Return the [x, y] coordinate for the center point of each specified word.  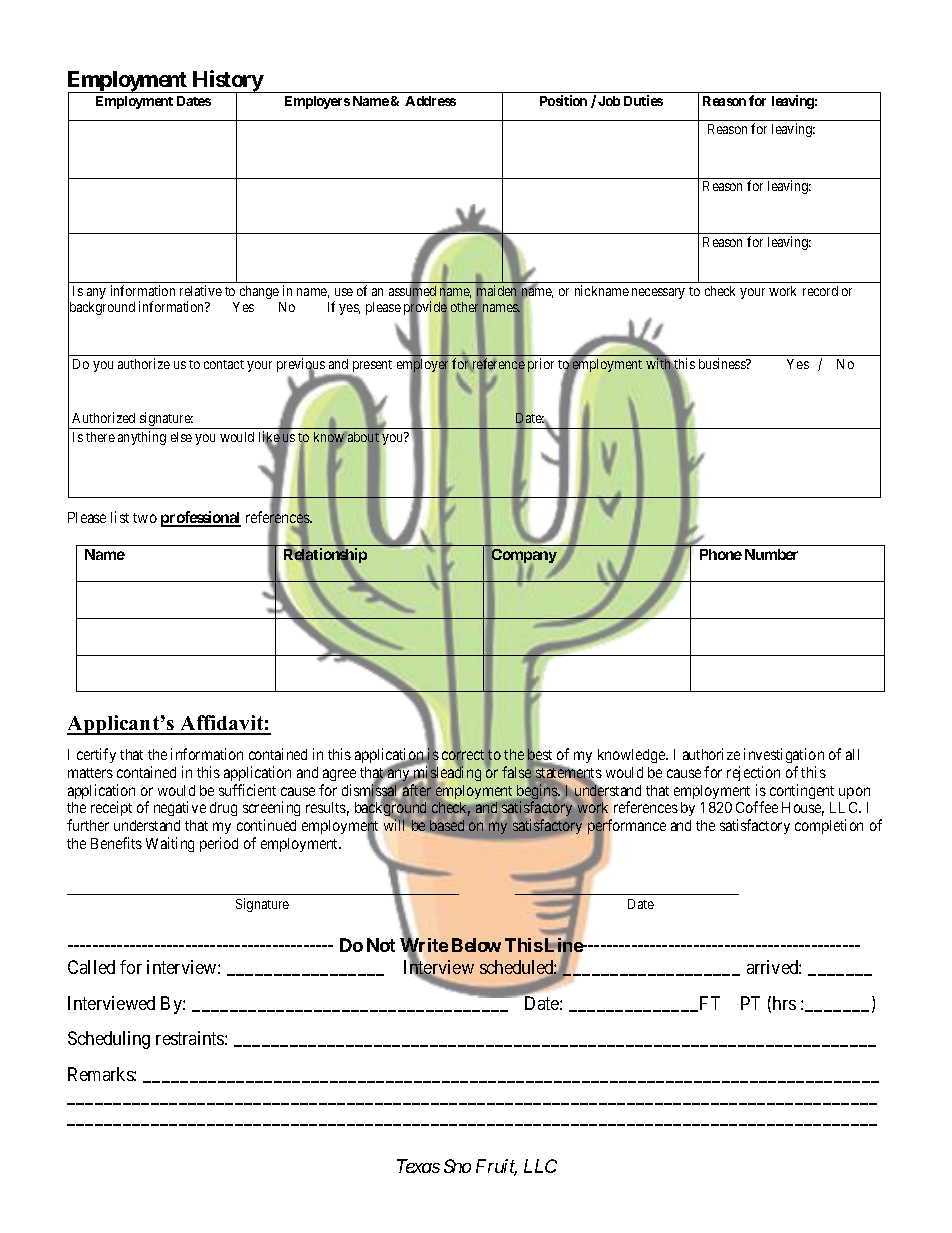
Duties [643, 100]
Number [771, 554]
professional [201, 519]
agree [339, 775]
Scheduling [109, 1040]
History [228, 82]
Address [430, 101]
